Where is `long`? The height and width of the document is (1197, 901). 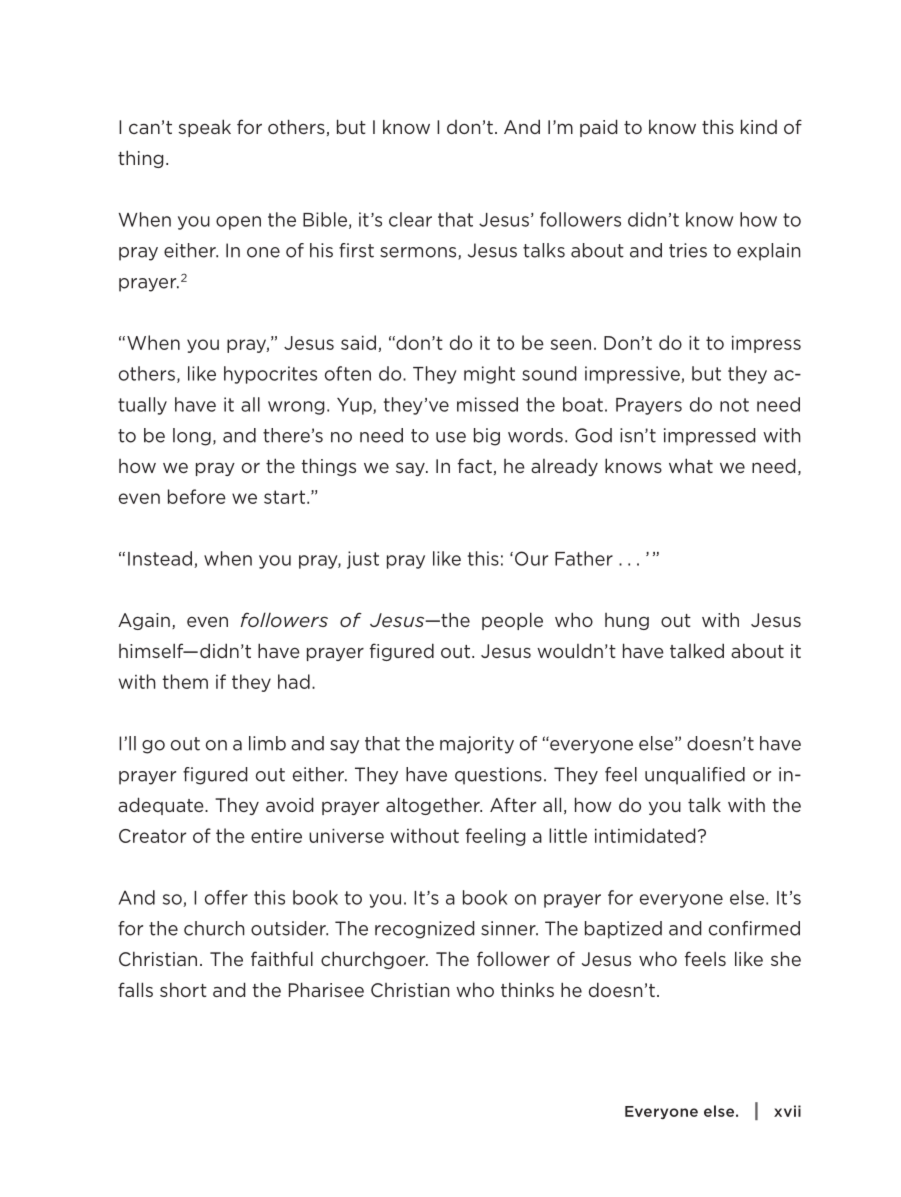
long is located at coordinates (192, 437).
